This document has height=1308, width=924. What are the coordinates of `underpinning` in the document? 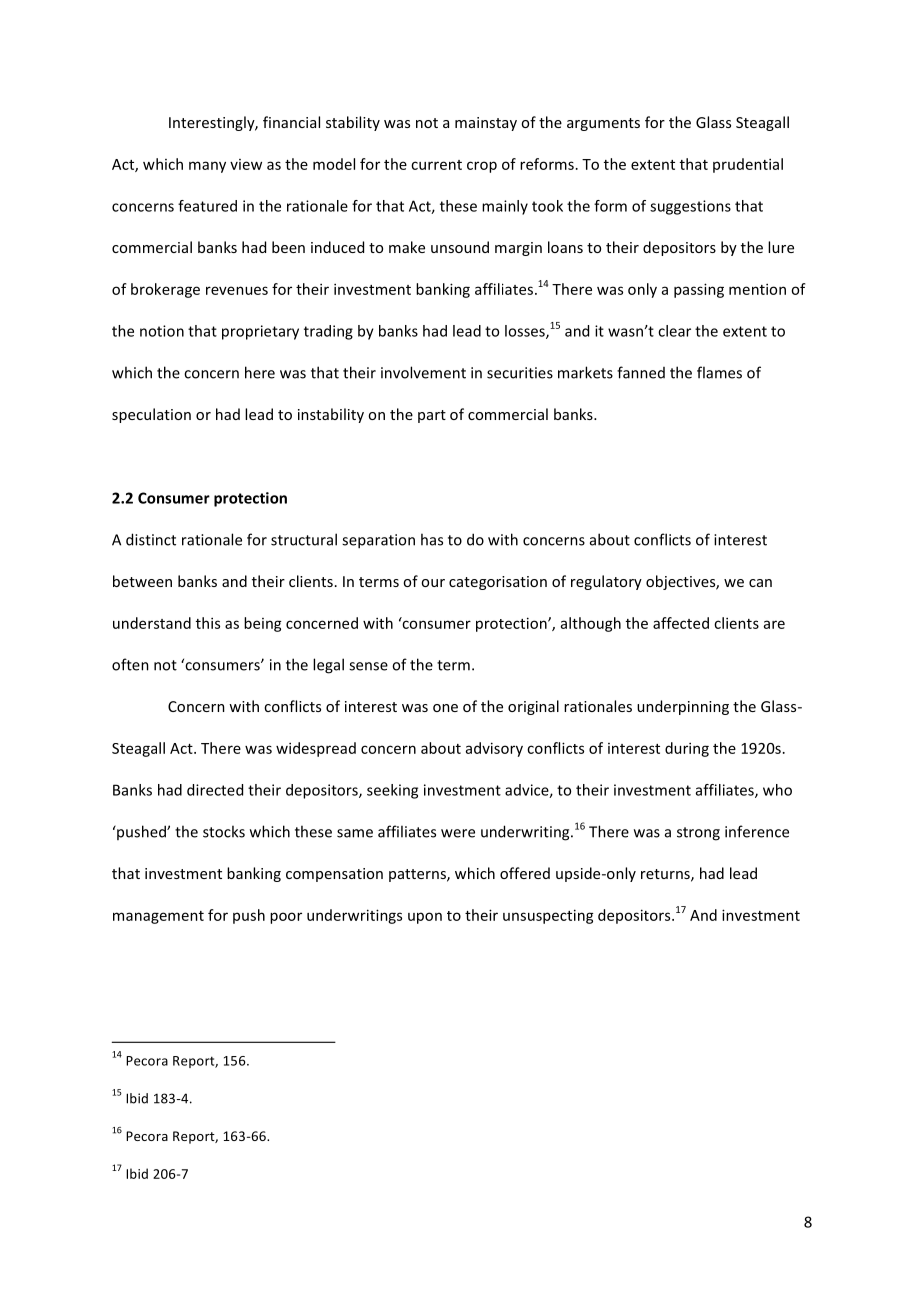 It's located at (683, 707).
